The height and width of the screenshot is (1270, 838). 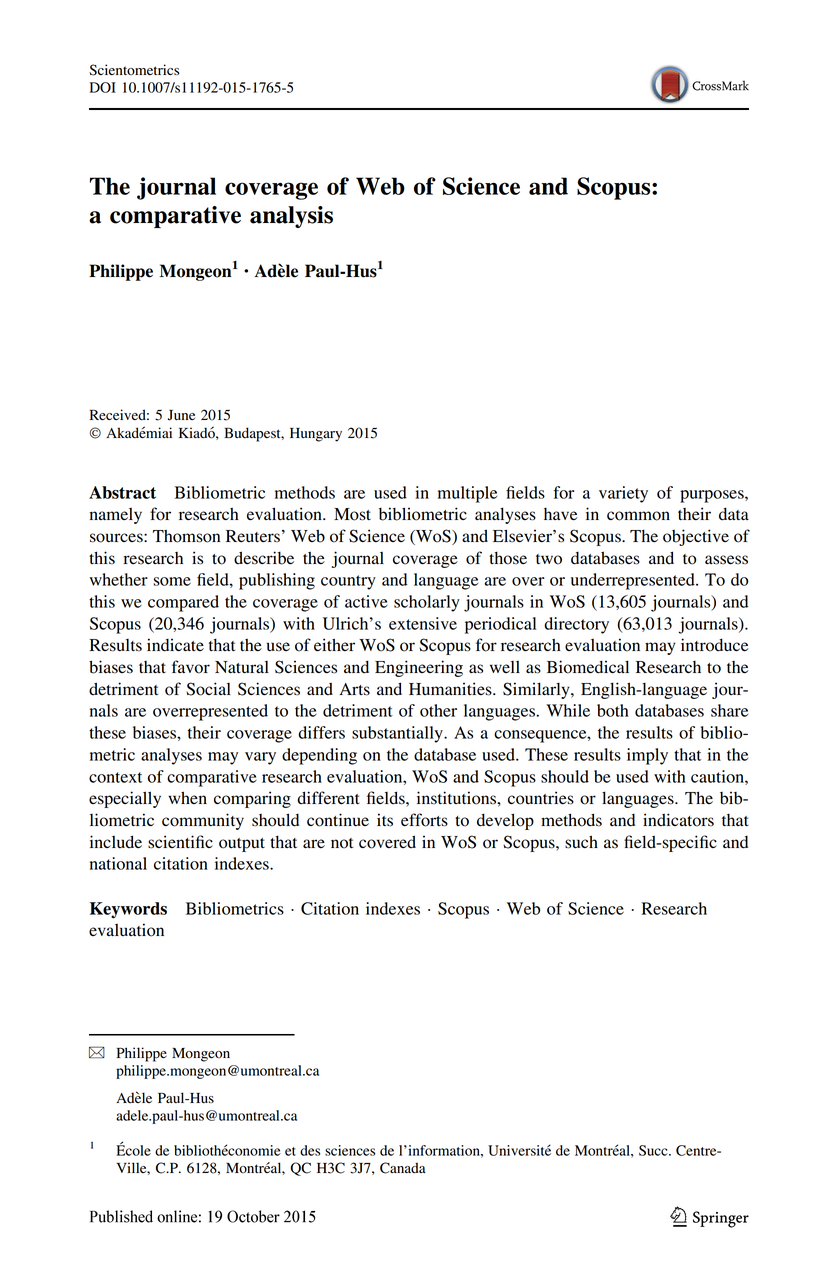 I want to click on June, so click(x=181, y=415).
